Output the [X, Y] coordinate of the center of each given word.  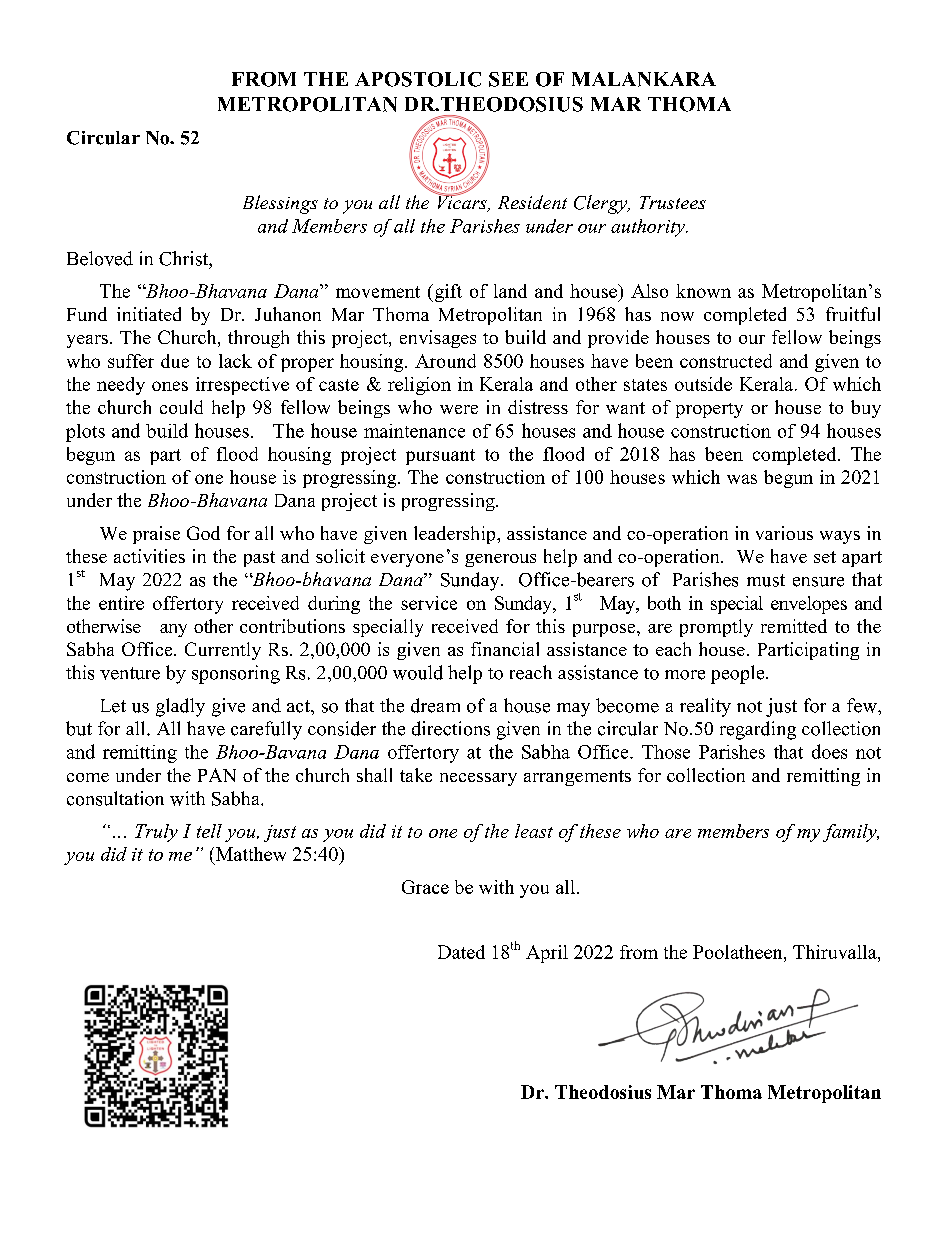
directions [451, 728]
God [203, 533]
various [784, 533]
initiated [149, 314]
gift [447, 293]
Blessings [280, 204]
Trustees [673, 202]
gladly [180, 707]
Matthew [249, 855]
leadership [456, 535]
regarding [758, 730]
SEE [508, 79]
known [703, 291]
